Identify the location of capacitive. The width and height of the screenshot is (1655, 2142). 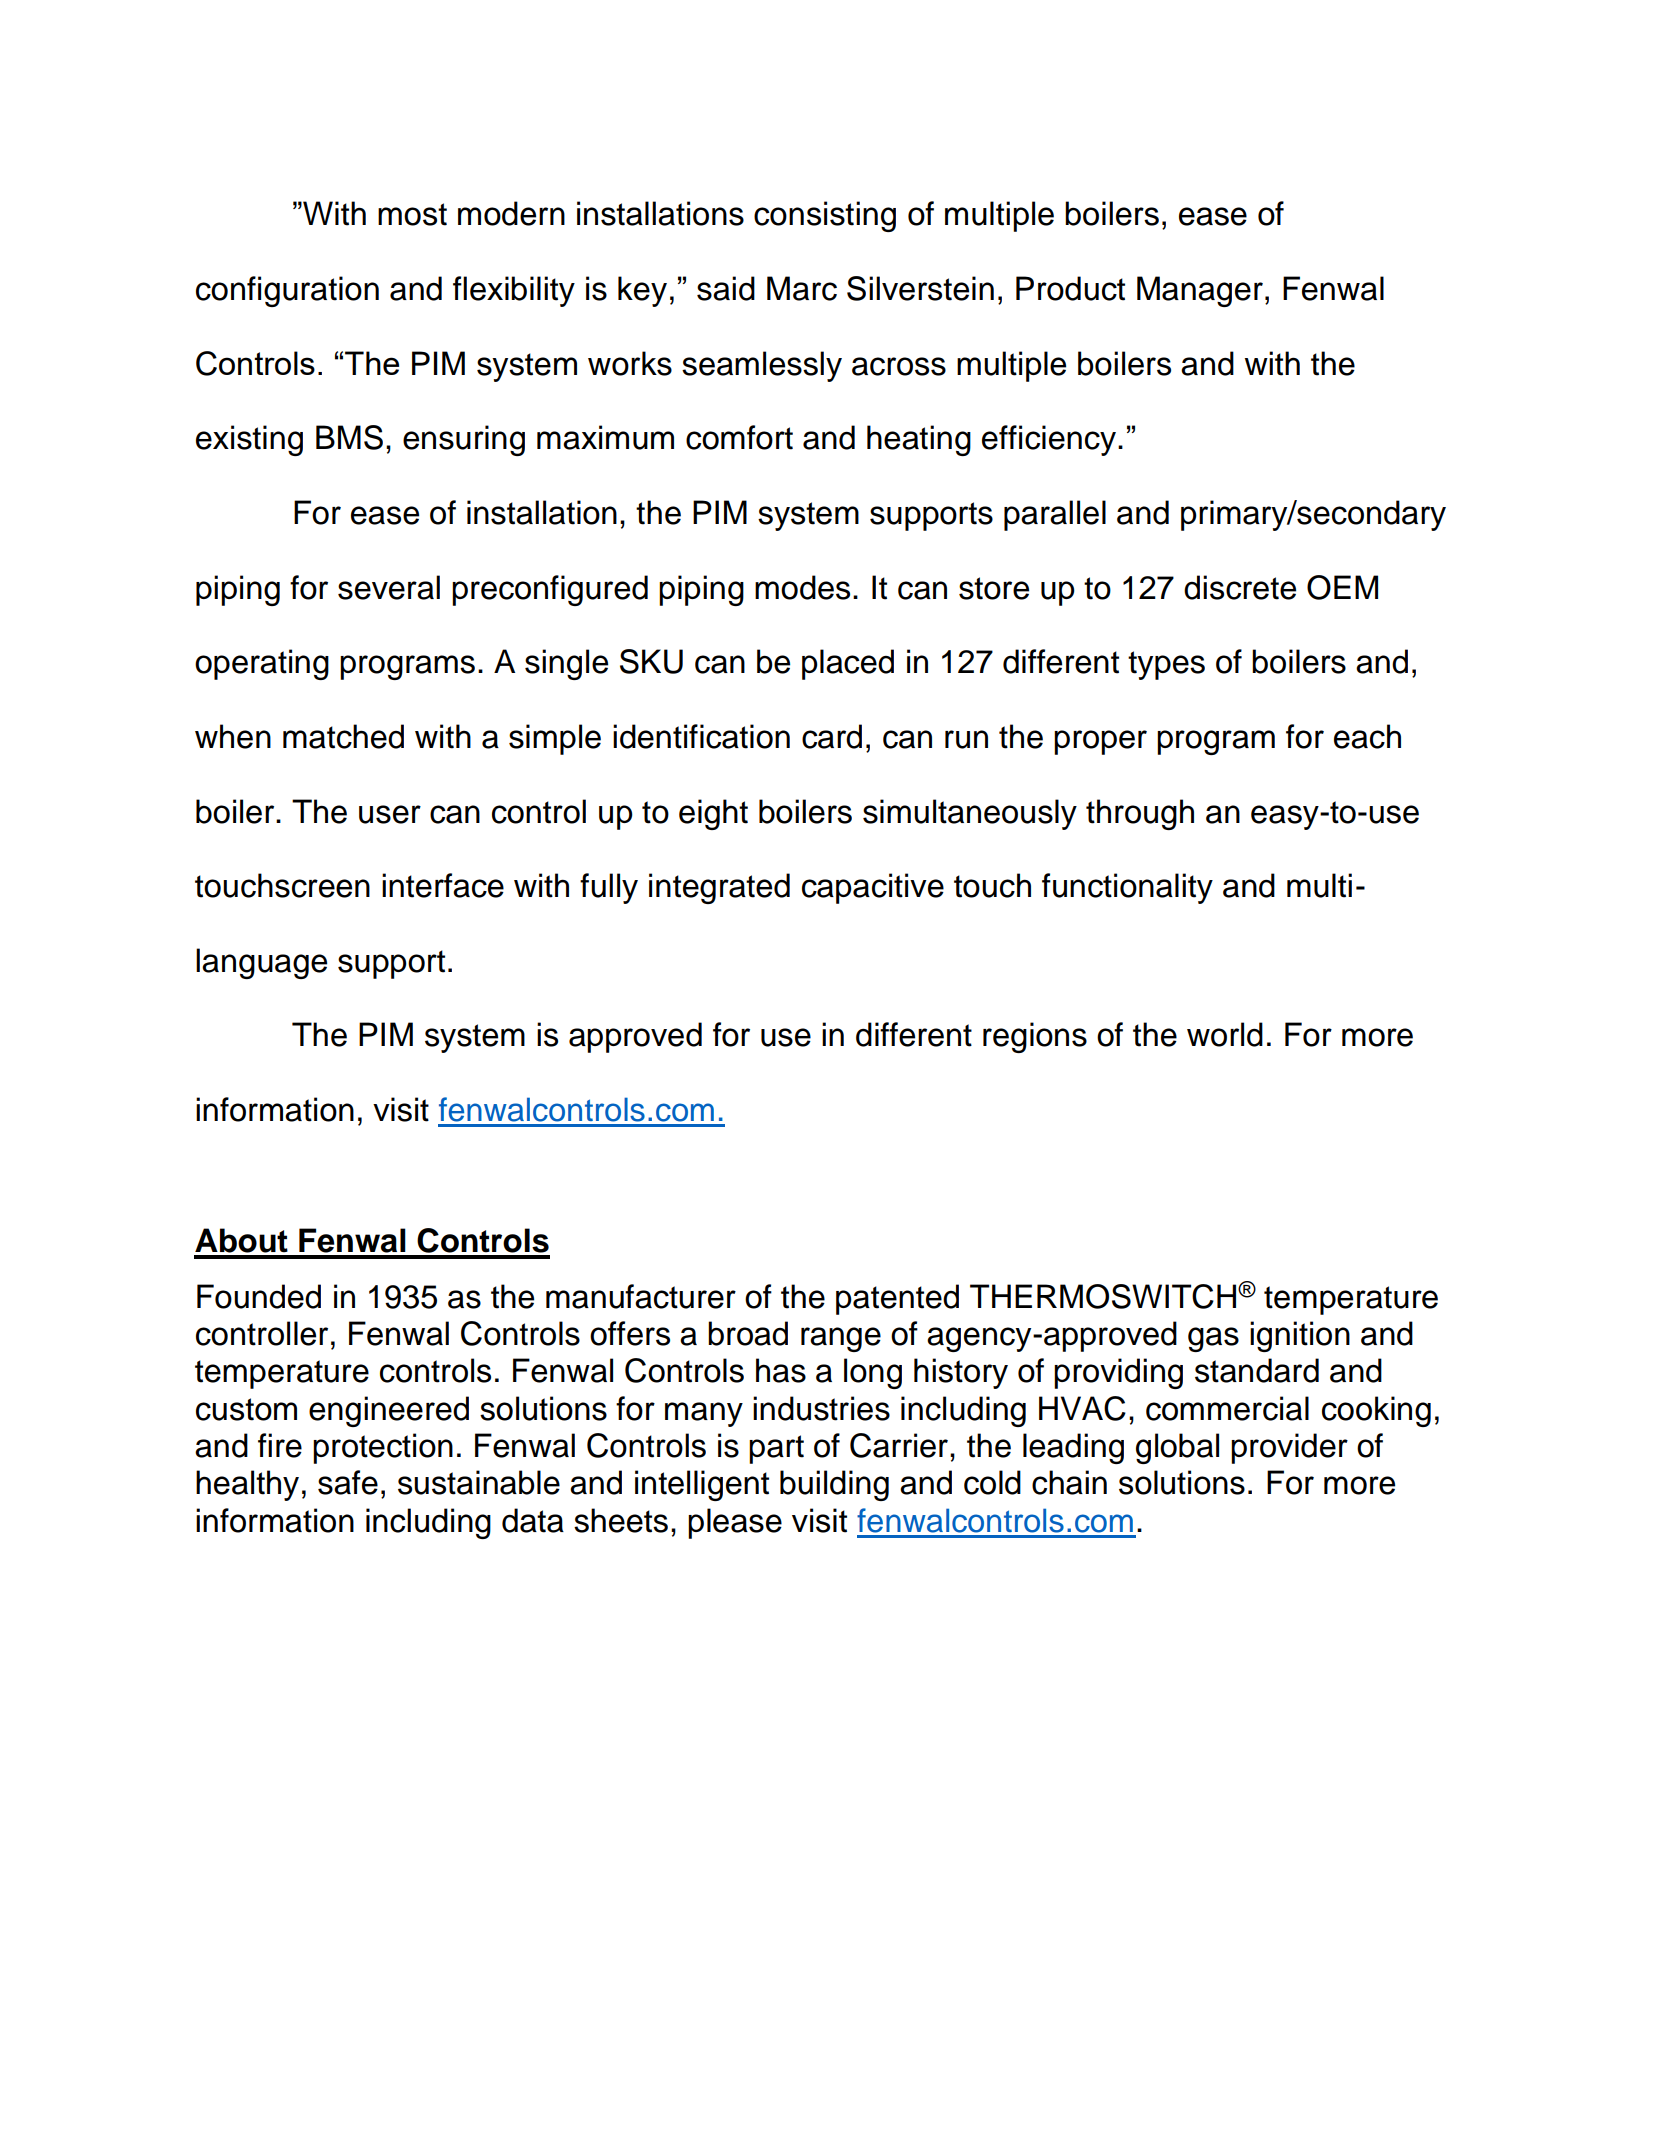
(873, 888).
